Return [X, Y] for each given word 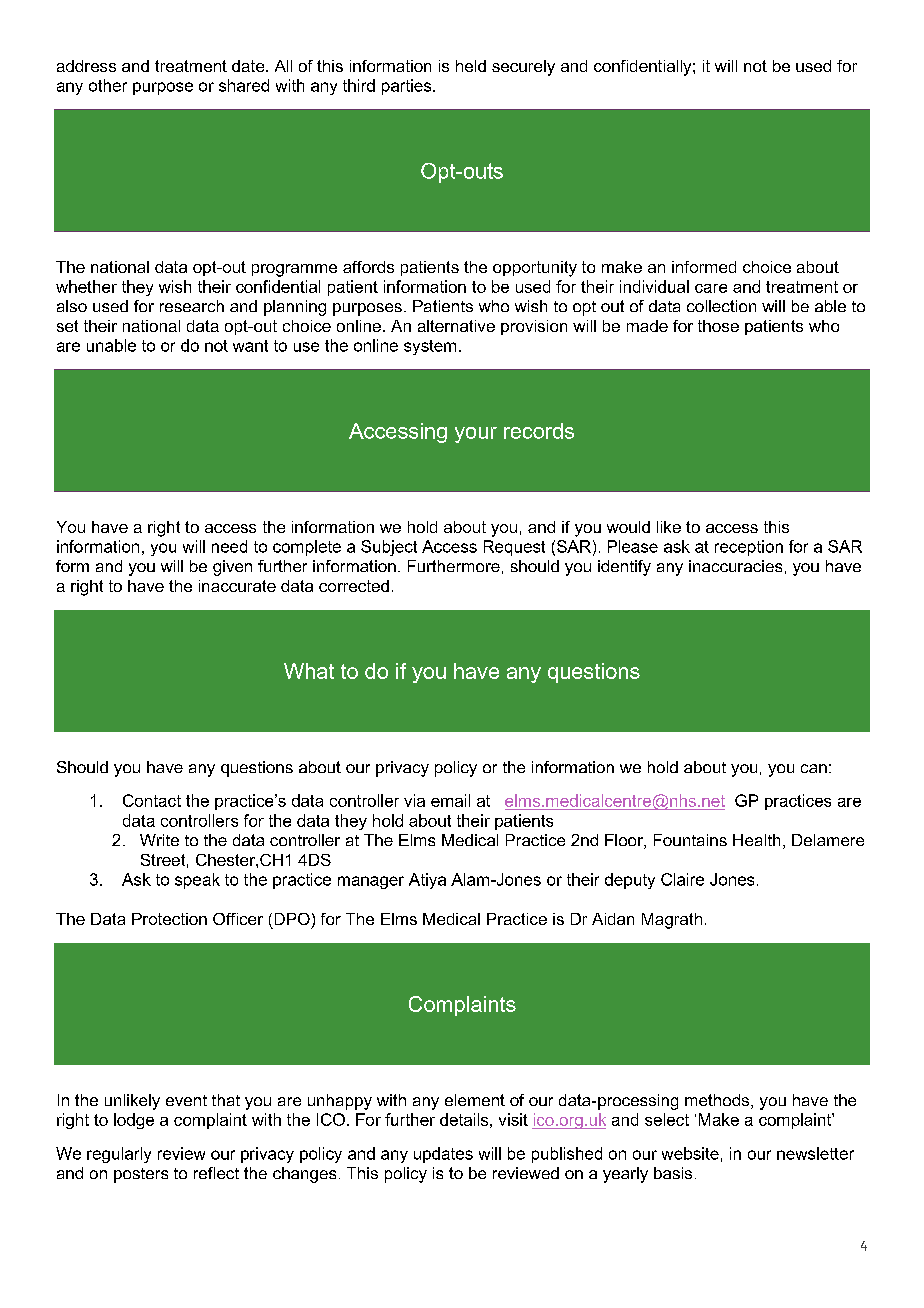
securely [523, 68]
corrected [354, 586]
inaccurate [237, 586]
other [108, 85]
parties [408, 87]
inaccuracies [735, 566]
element [475, 1100]
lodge [134, 1121]
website [690, 1153]
